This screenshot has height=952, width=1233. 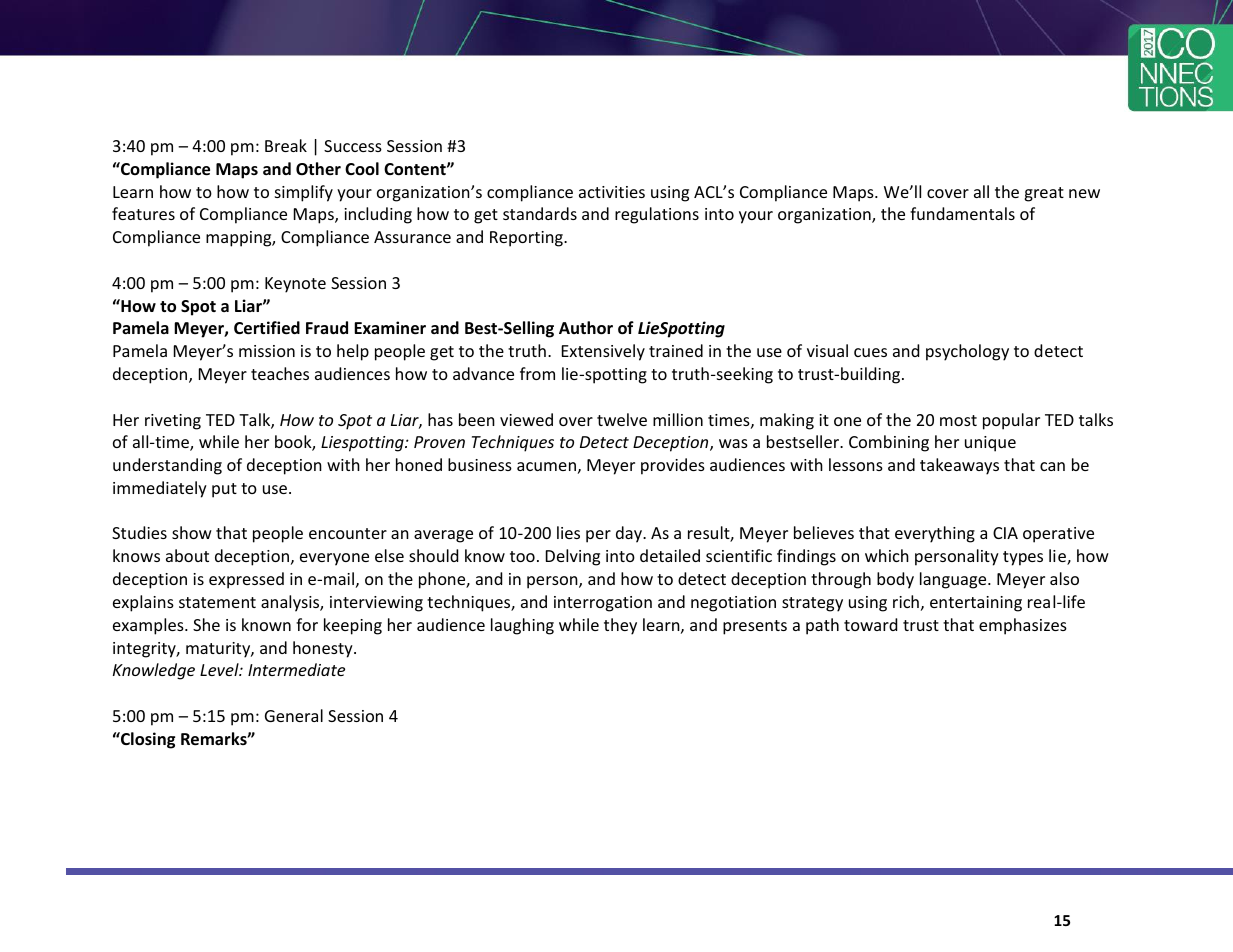 What do you see at coordinates (620, 626) in the screenshot?
I see `they` at bounding box center [620, 626].
